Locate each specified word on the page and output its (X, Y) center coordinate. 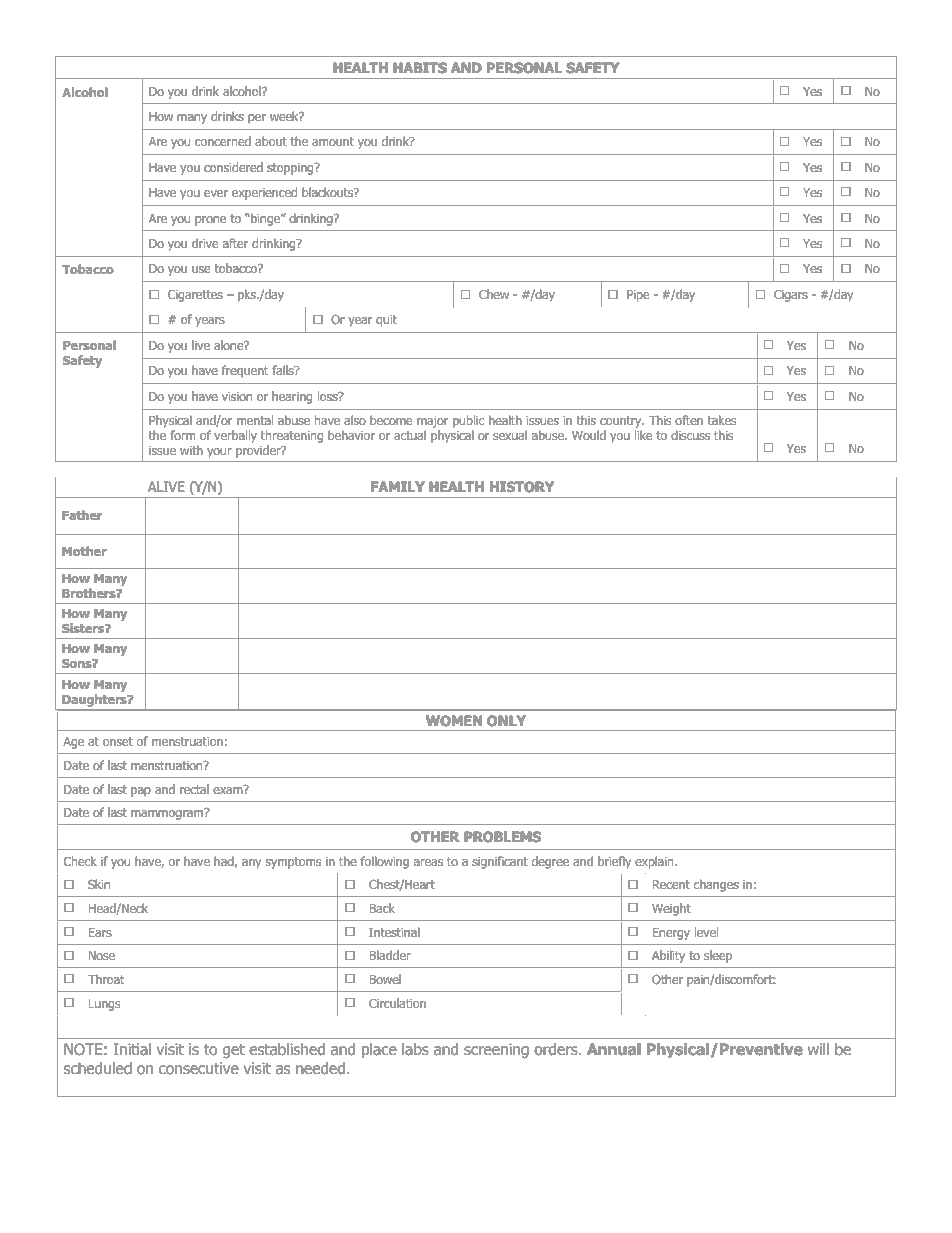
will (818, 1049)
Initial (132, 1049)
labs (415, 1049)
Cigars (791, 296)
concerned (223, 141)
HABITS (420, 67)
